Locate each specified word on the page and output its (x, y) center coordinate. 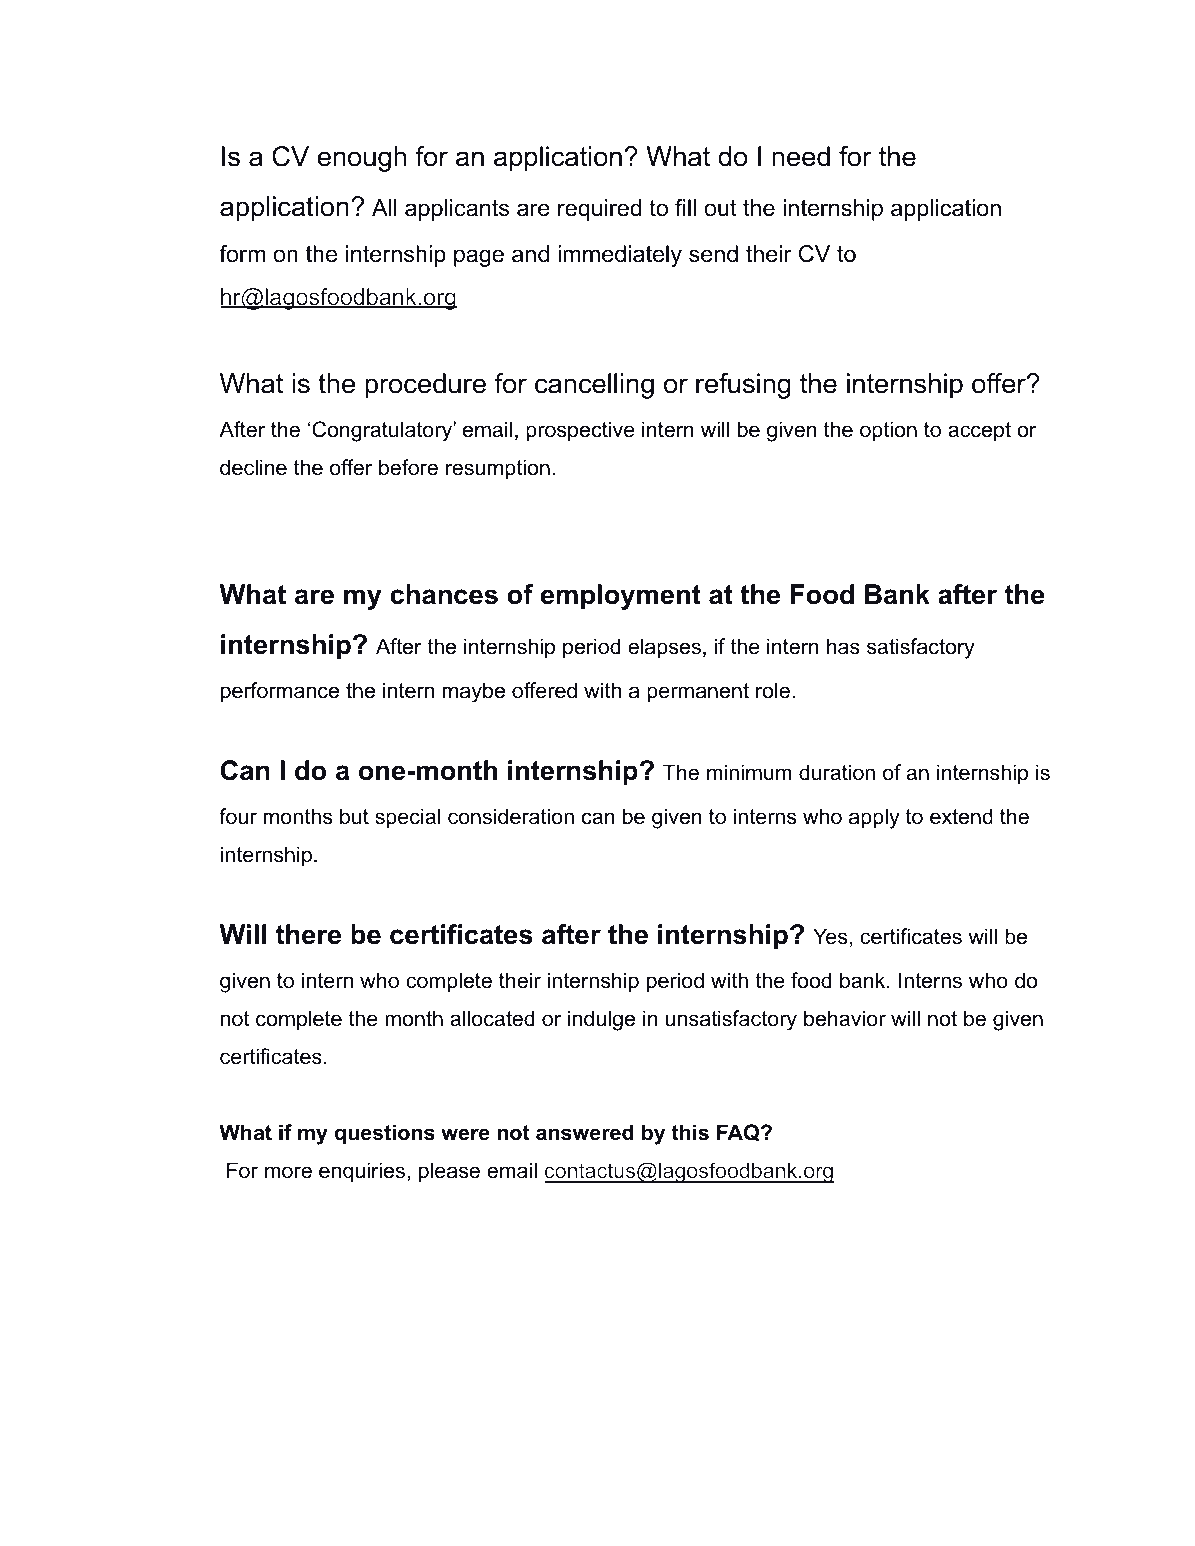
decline (253, 467)
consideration (511, 816)
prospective (580, 431)
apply (874, 818)
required (599, 210)
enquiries (362, 1172)
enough (361, 159)
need (801, 156)
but (354, 816)
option (888, 431)
